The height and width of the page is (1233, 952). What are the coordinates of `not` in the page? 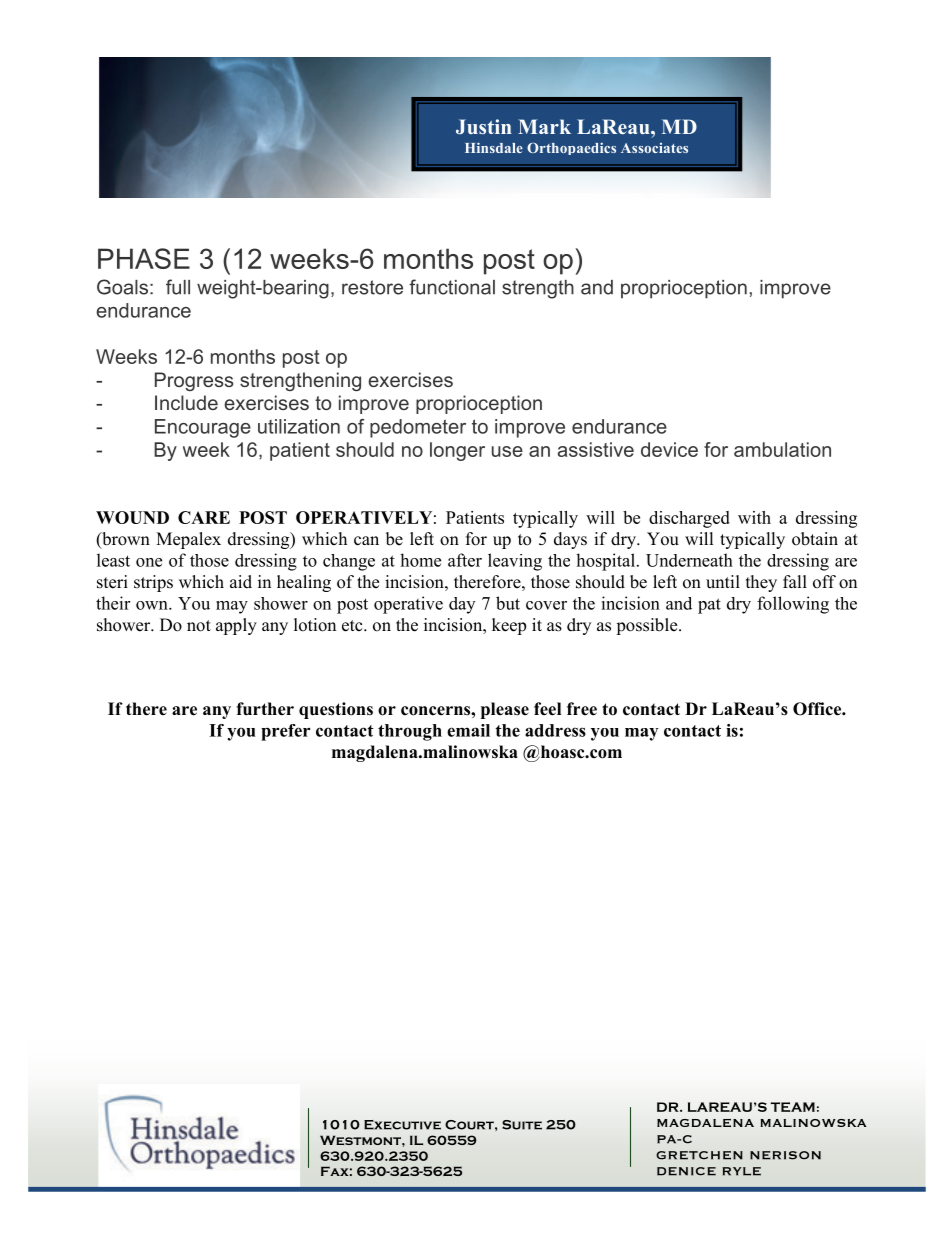 It's located at (199, 626).
